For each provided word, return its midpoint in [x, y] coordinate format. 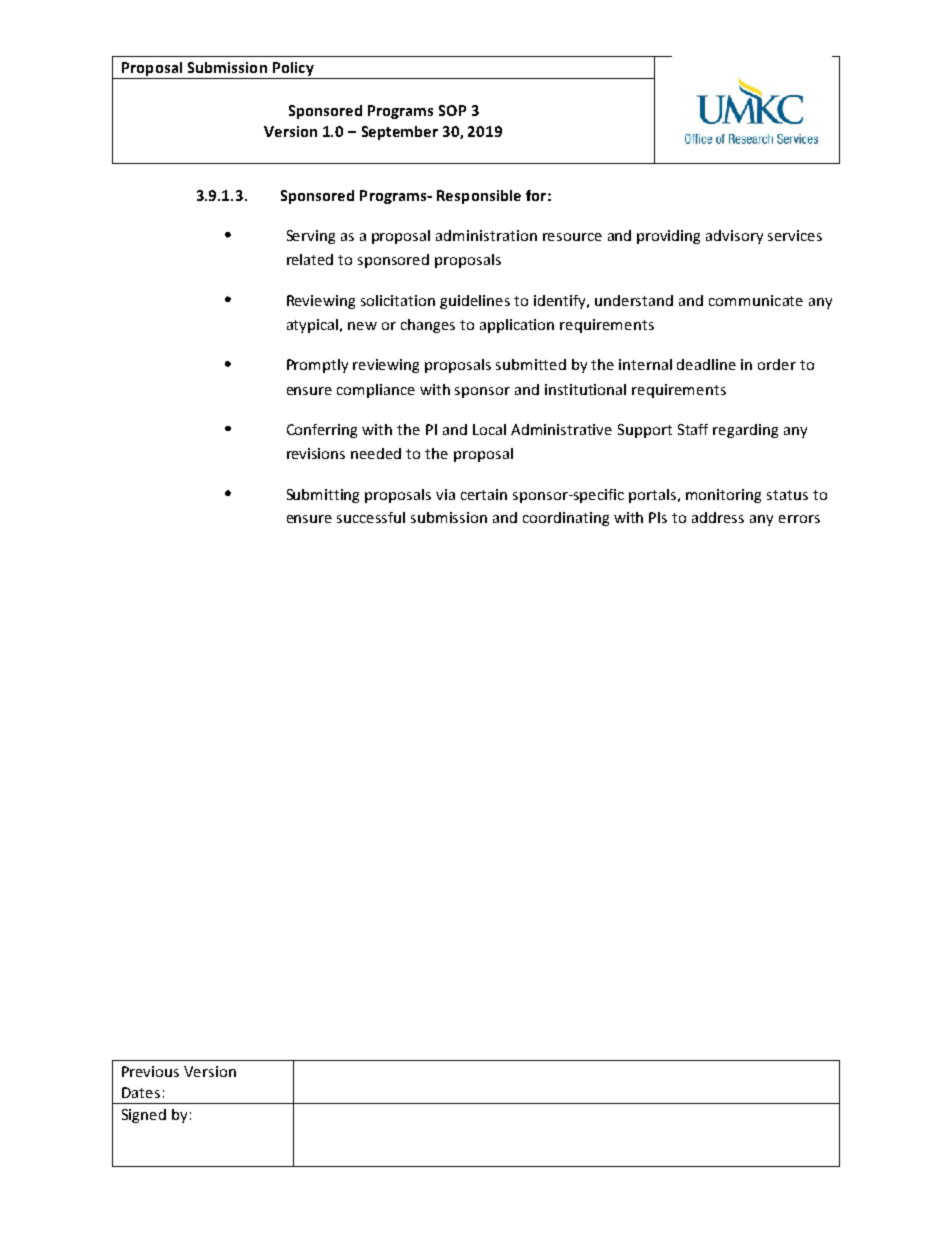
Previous [150, 1071]
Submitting [323, 496]
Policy [293, 69]
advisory [734, 237]
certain [484, 494]
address [718, 517]
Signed [144, 1116]
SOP [452, 110]
